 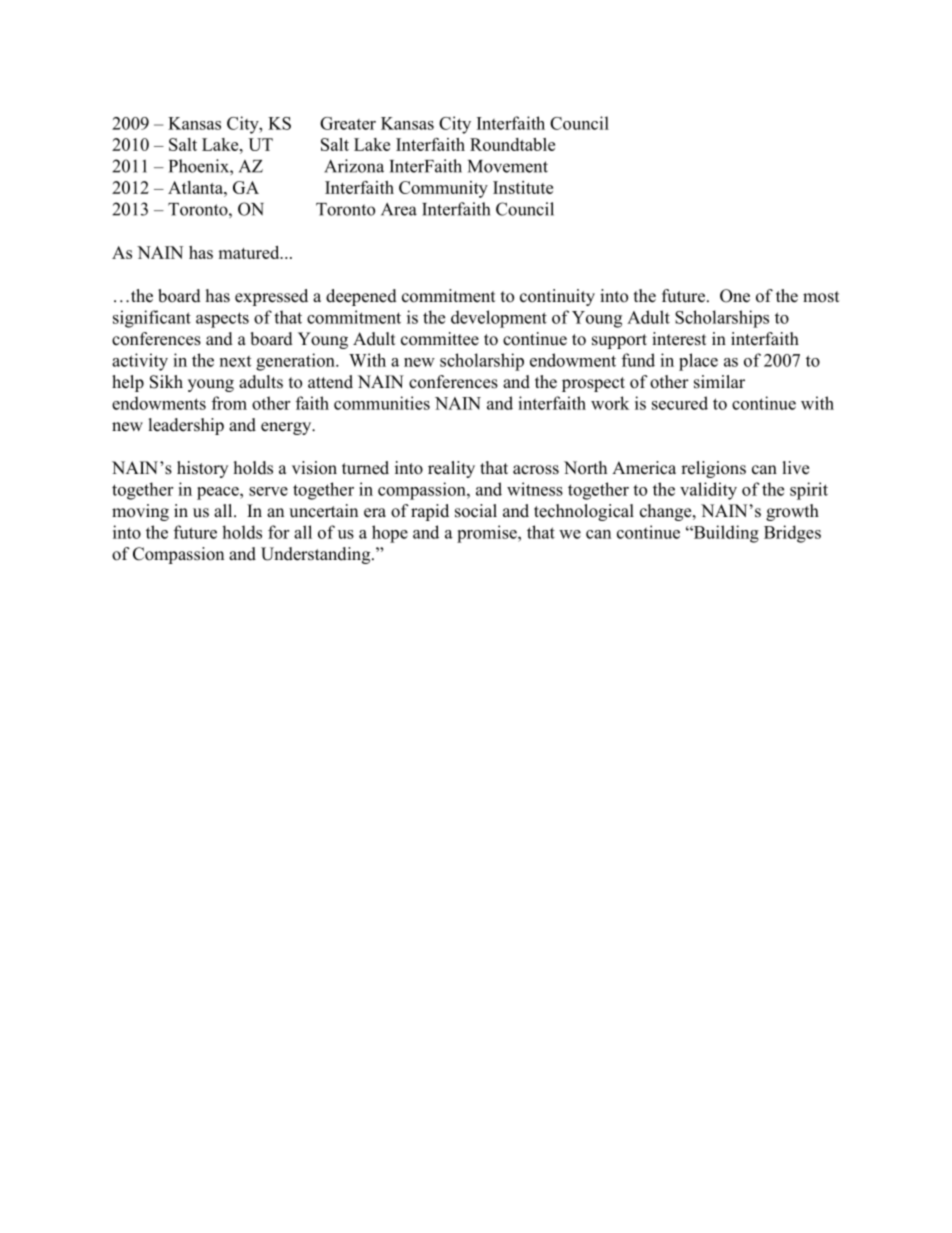 What do you see at coordinates (382, 403) in the document?
I see `communities` at bounding box center [382, 403].
